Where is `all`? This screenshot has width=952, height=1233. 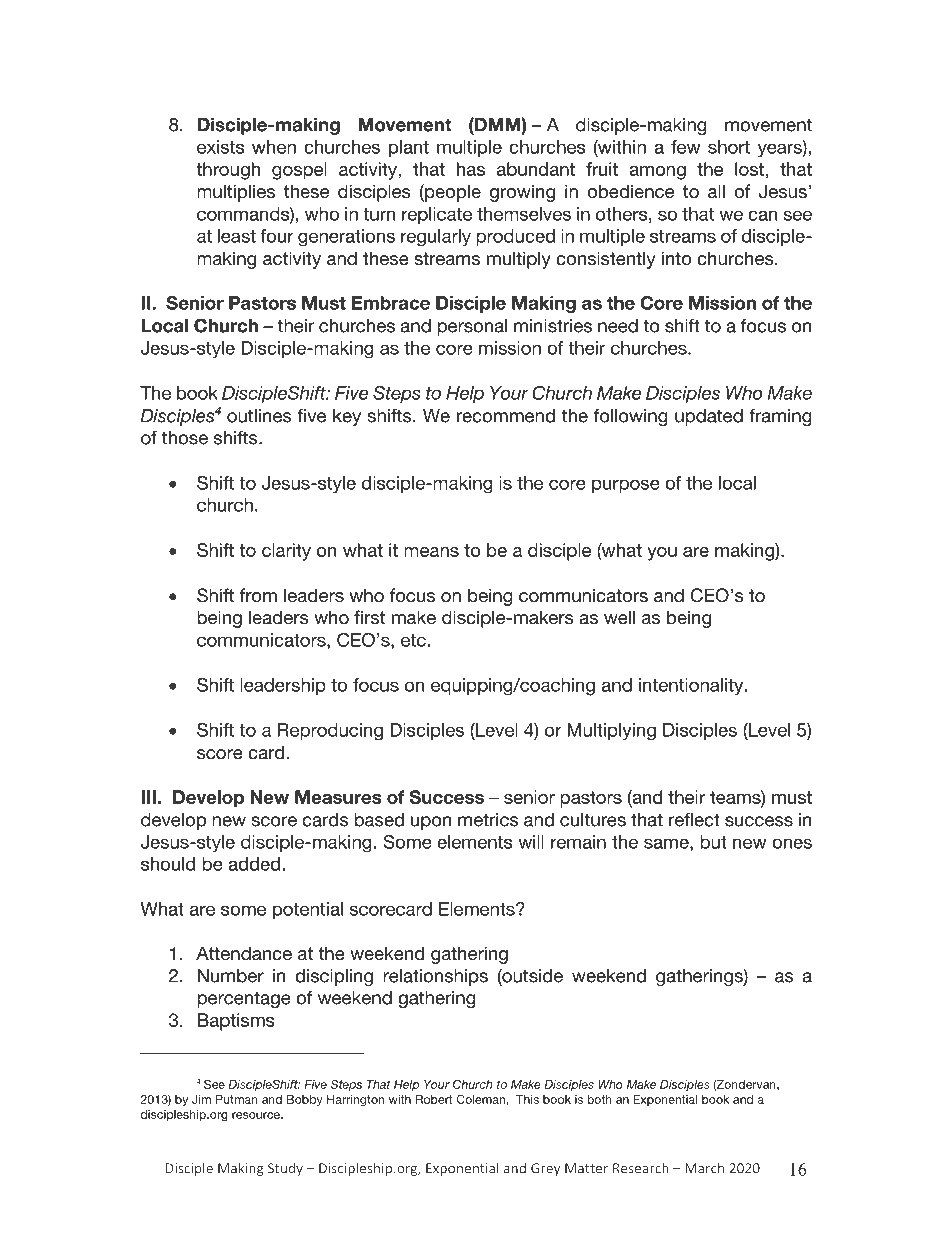
all is located at coordinates (716, 191).
